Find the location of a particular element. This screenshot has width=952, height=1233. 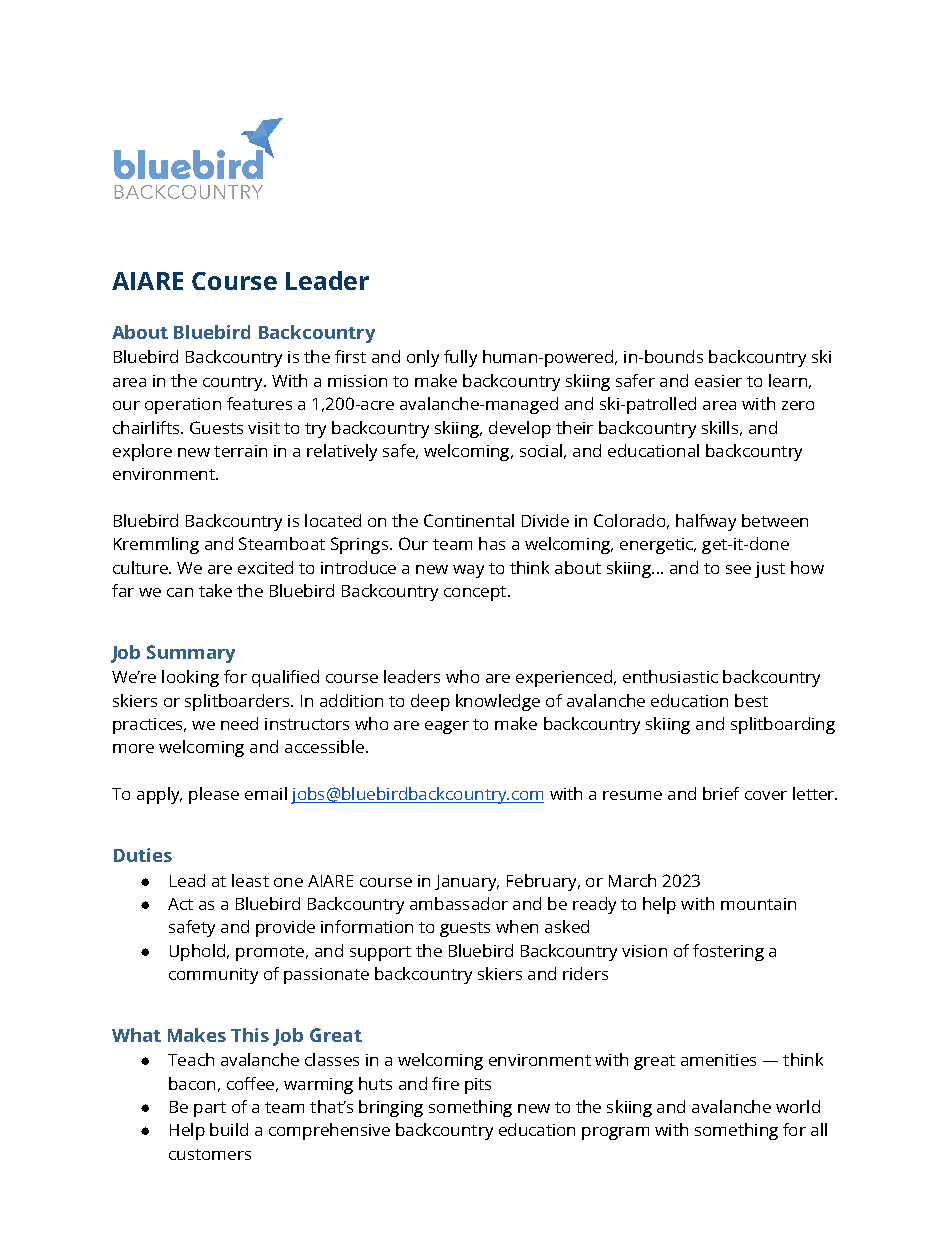

fully is located at coordinates (460, 358).
